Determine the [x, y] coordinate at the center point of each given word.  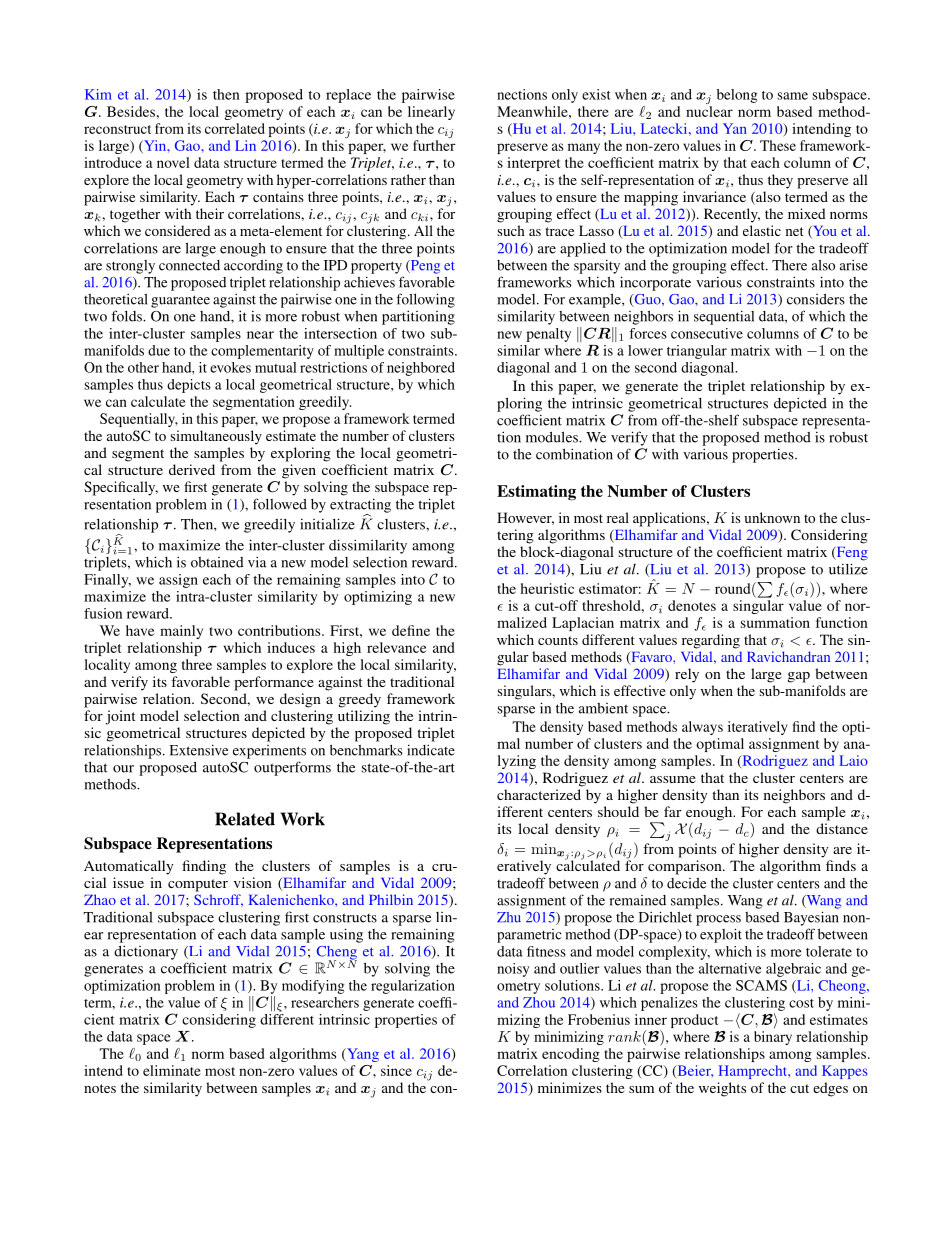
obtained [217, 562]
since [396, 1070]
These [778, 145]
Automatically [128, 867]
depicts [189, 386]
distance [842, 828]
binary [773, 1038]
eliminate [172, 1070]
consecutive [707, 333]
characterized [539, 794]
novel [173, 162]
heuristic [547, 588]
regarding [711, 641]
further [434, 145]
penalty [548, 335]
